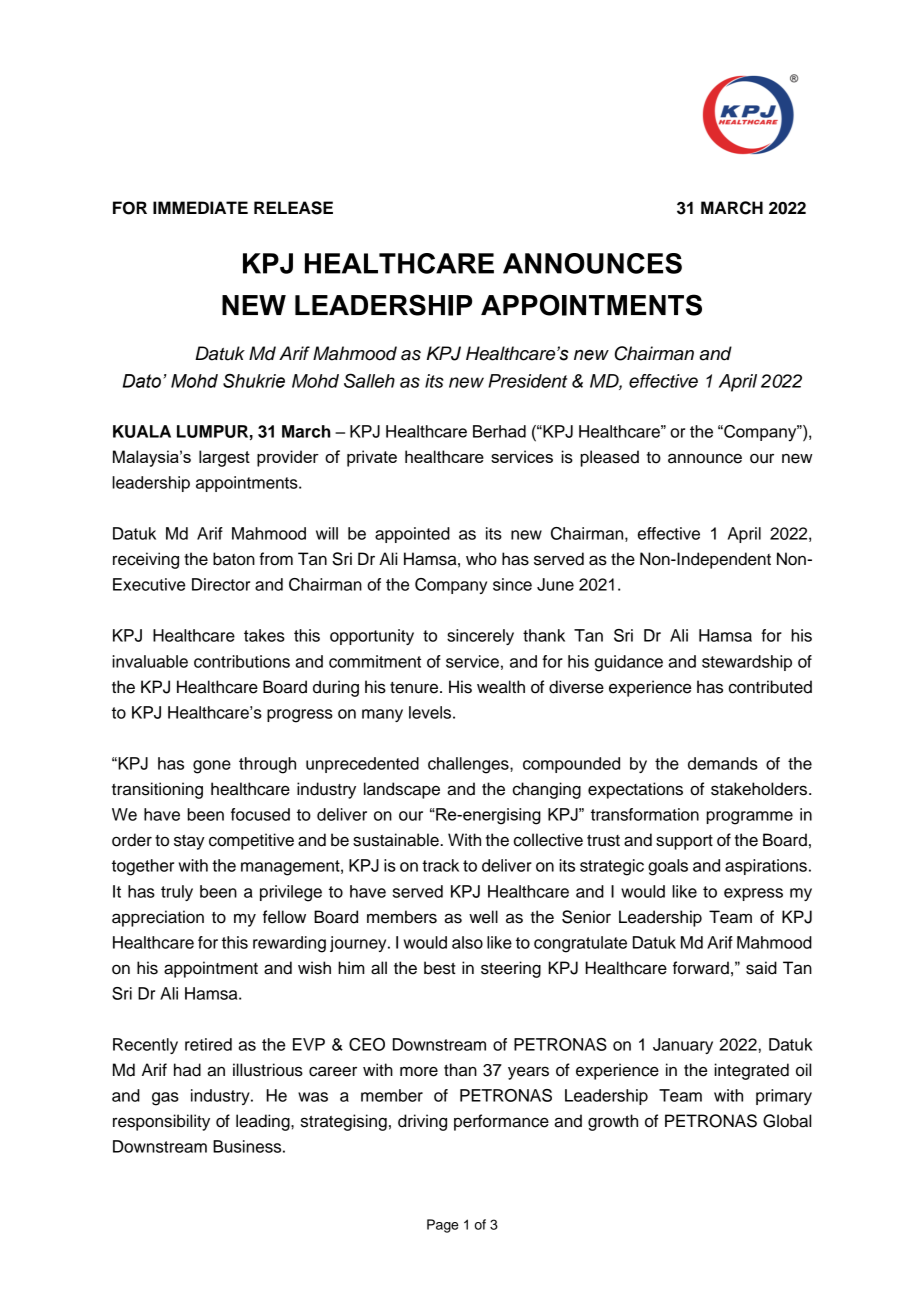 Image resolution: width=924 pixels, height=1308 pixels. I want to click on express, so click(753, 894).
